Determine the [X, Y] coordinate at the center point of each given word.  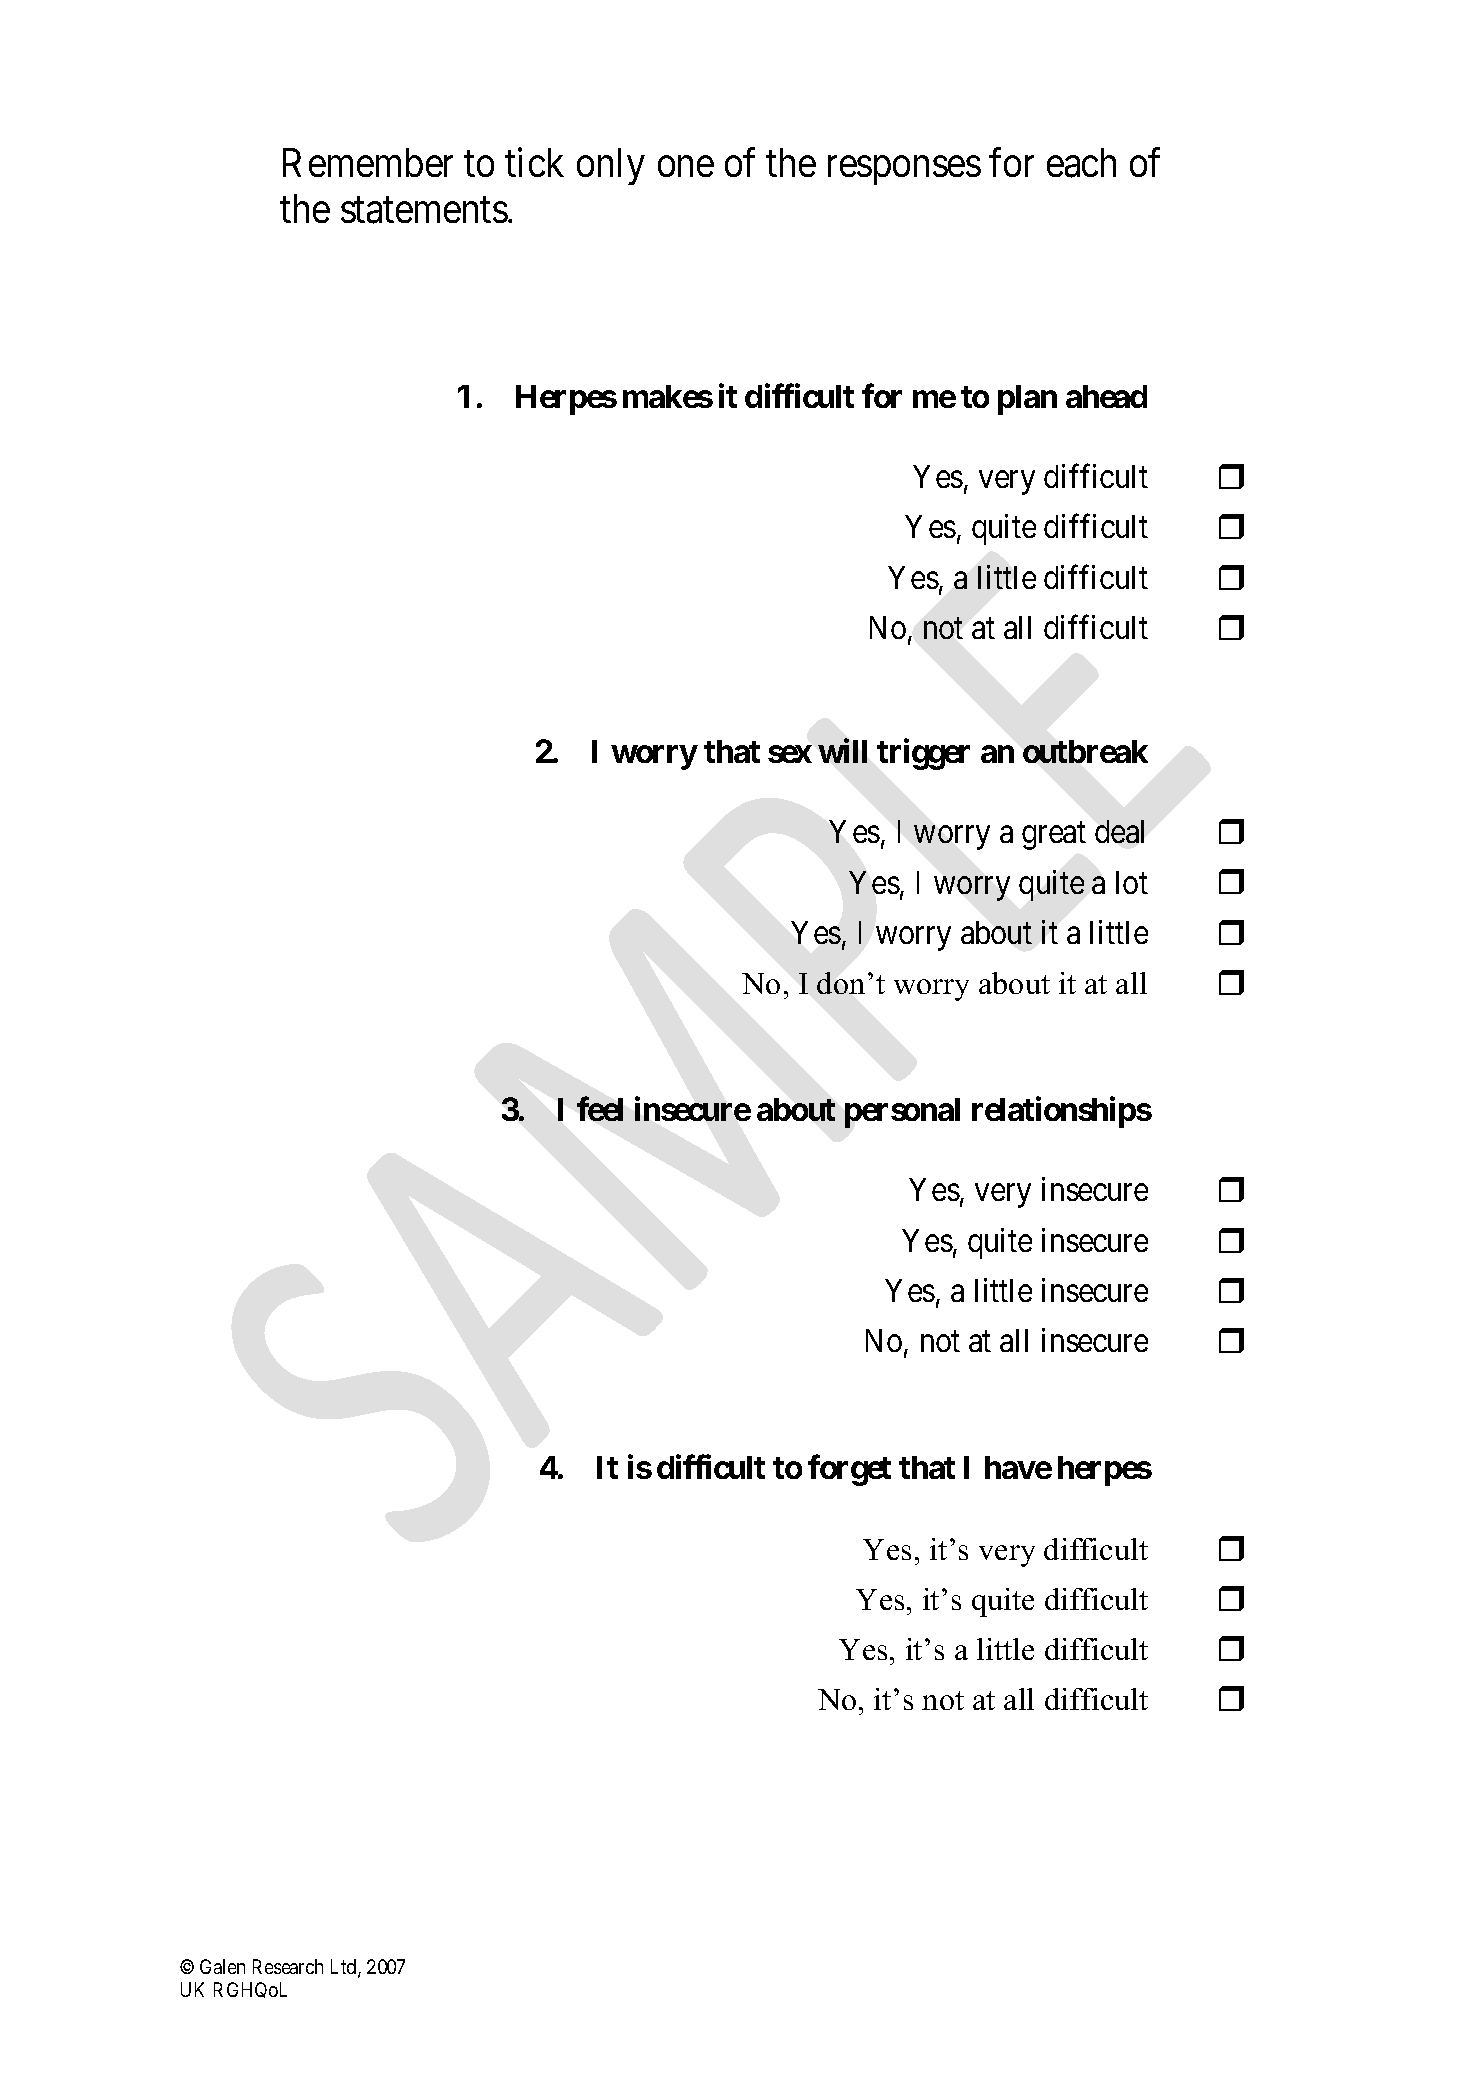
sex [790, 754]
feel [600, 1109]
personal [902, 1113]
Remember [368, 162]
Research [288, 1966]
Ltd [345, 1968]
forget [849, 1470]
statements [424, 211]
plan [1027, 400]
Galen [222, 1966]
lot [1132, 882]
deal [1119, 831]
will [842, 751]
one [686, 167]
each [1081, 163]
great [1054, 836]
